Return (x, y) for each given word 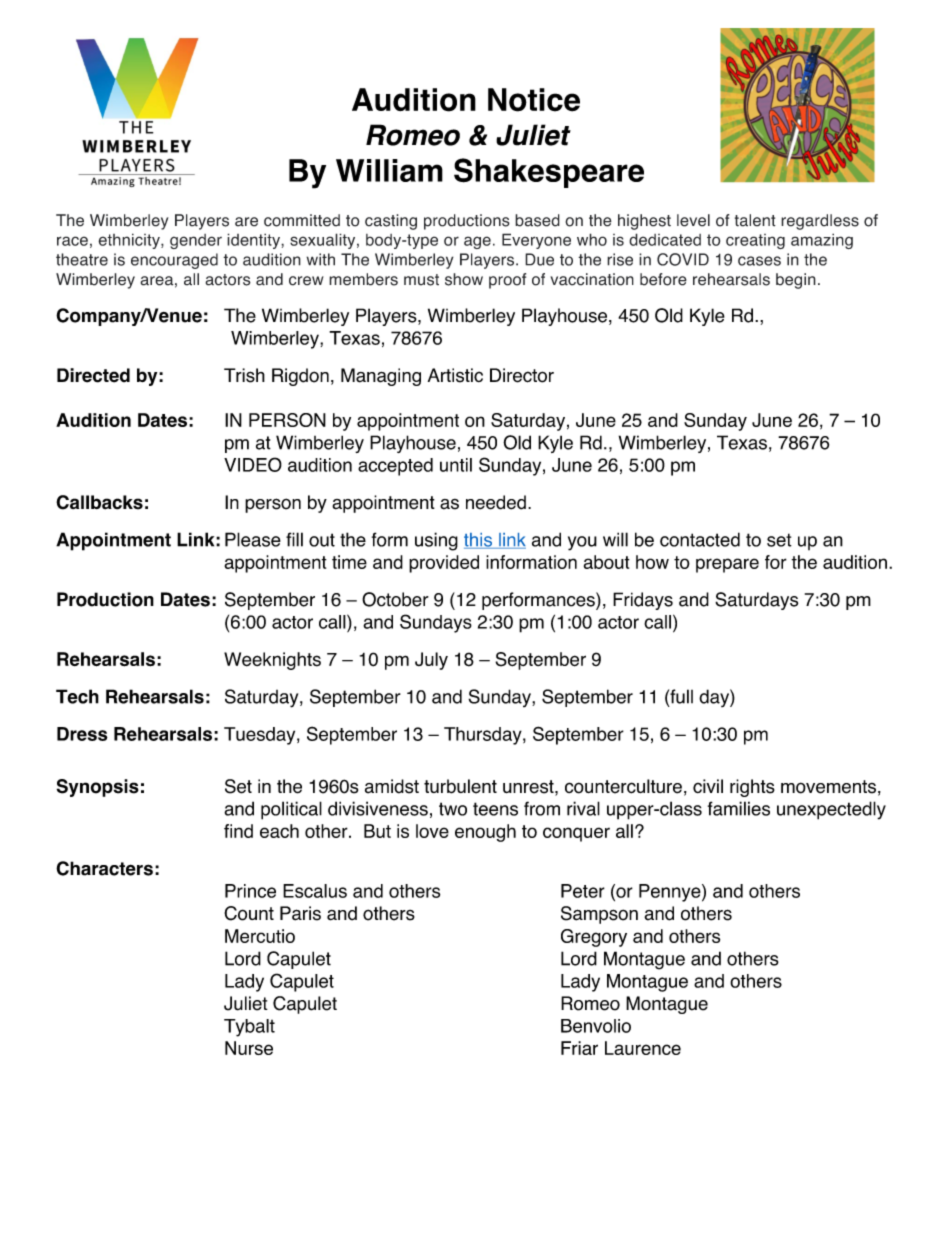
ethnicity (130, 241)
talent (755, 220)
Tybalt (249, 1028)
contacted (700, 539)
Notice (534, 100)
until (456, 465)
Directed (93, 375)
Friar (579, 1048)
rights (752, 788)
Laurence (643, 1048)
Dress (82, 734)
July (431, 661)
